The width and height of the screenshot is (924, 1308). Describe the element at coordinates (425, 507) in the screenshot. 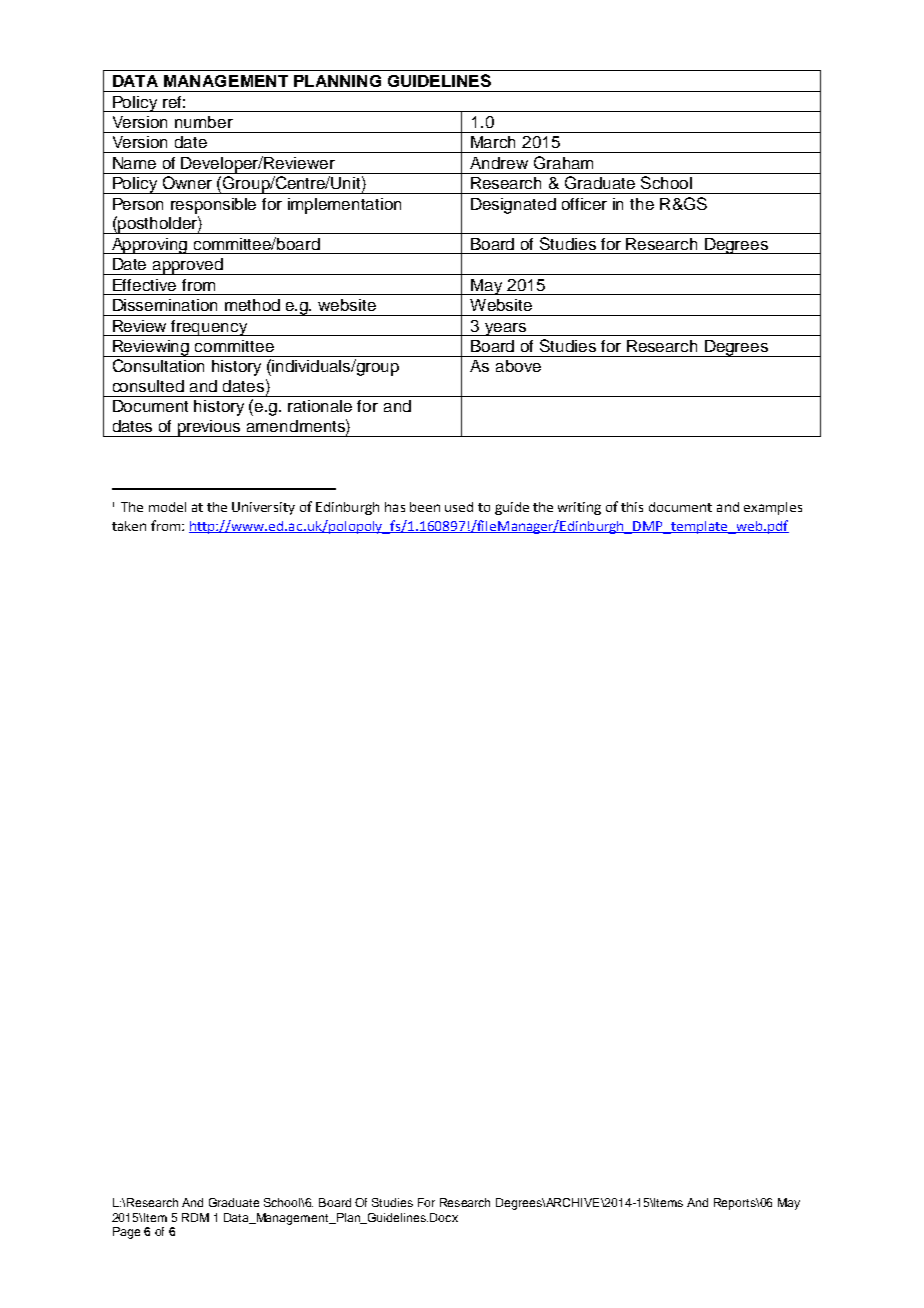

I see `been` at that location.
